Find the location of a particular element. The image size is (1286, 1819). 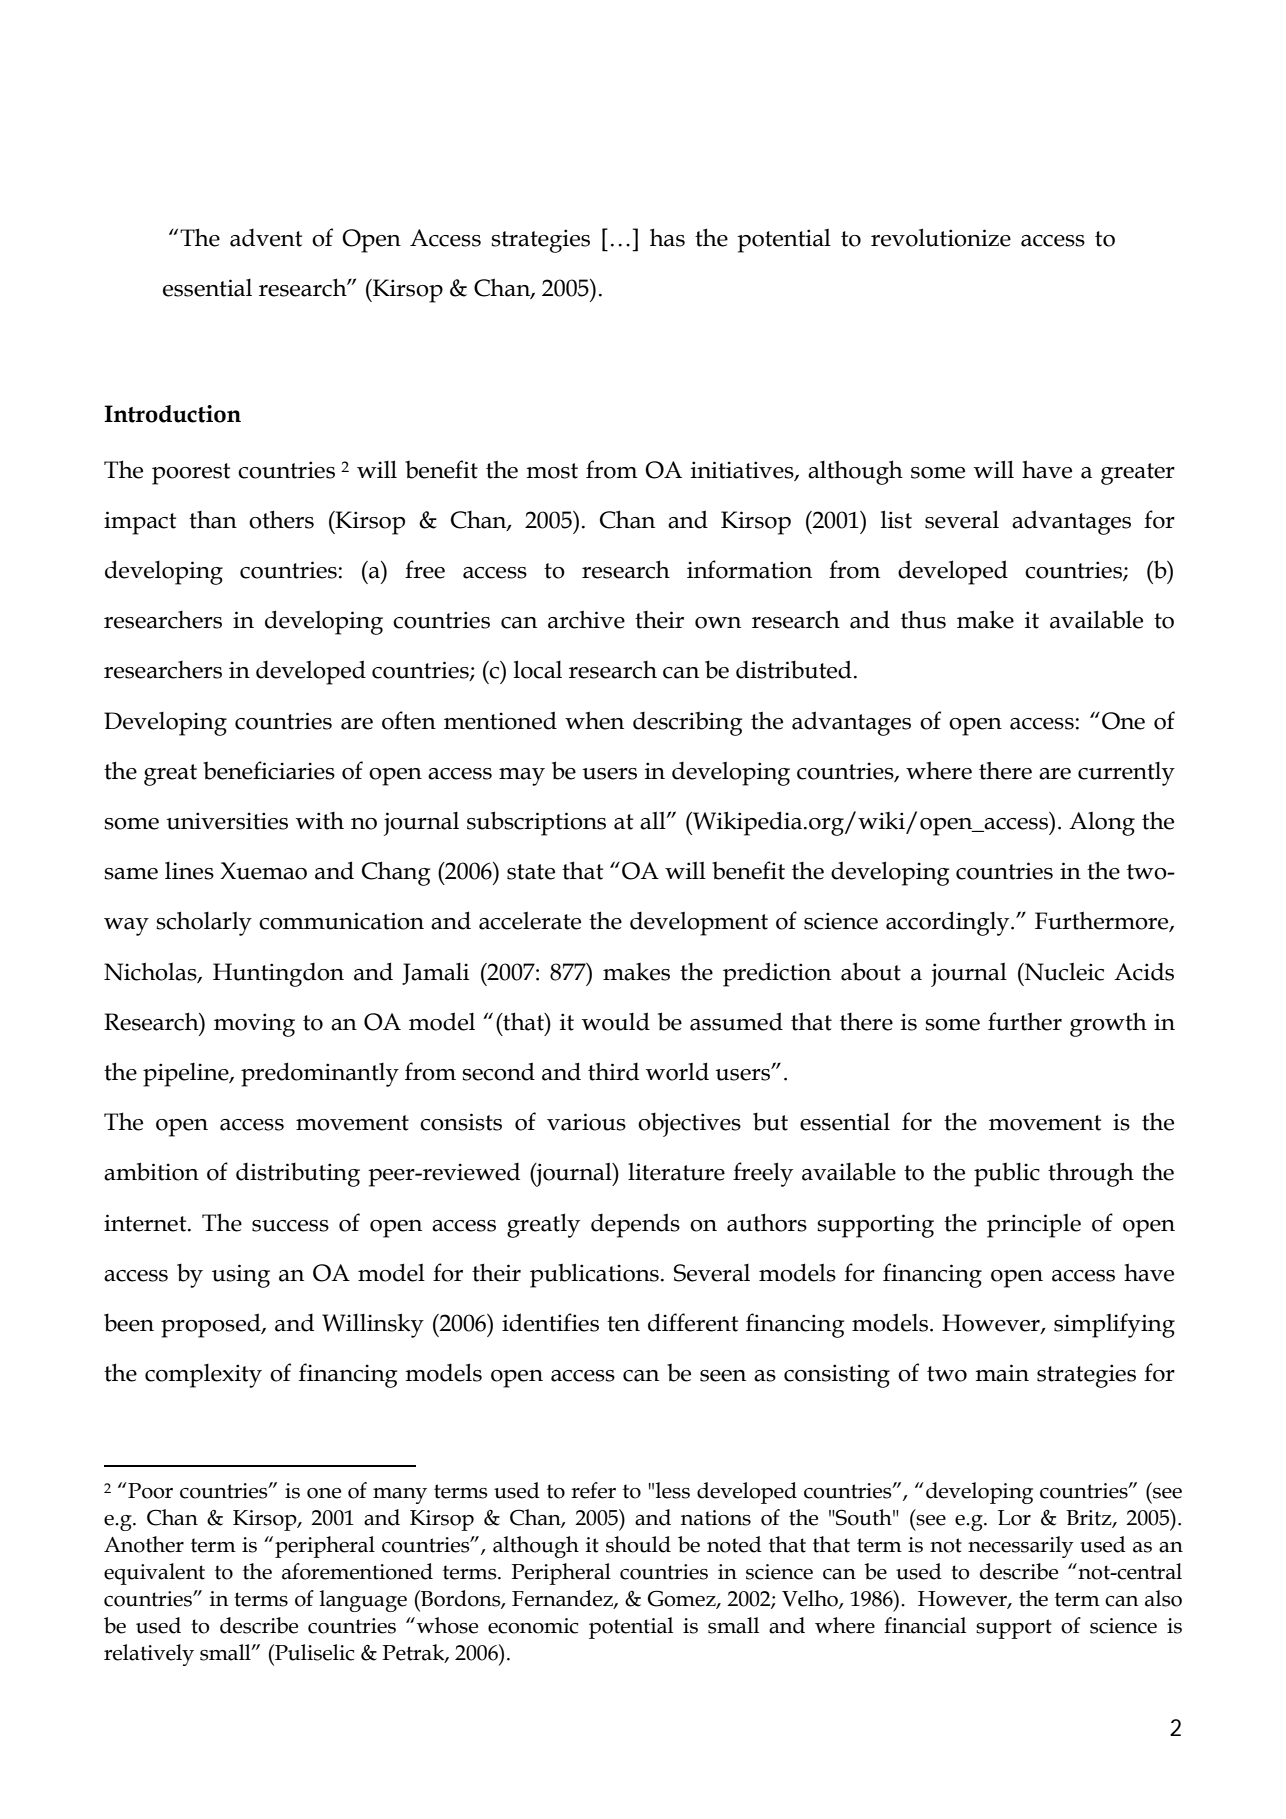

principle is located at coordinates (1034, 1225).
